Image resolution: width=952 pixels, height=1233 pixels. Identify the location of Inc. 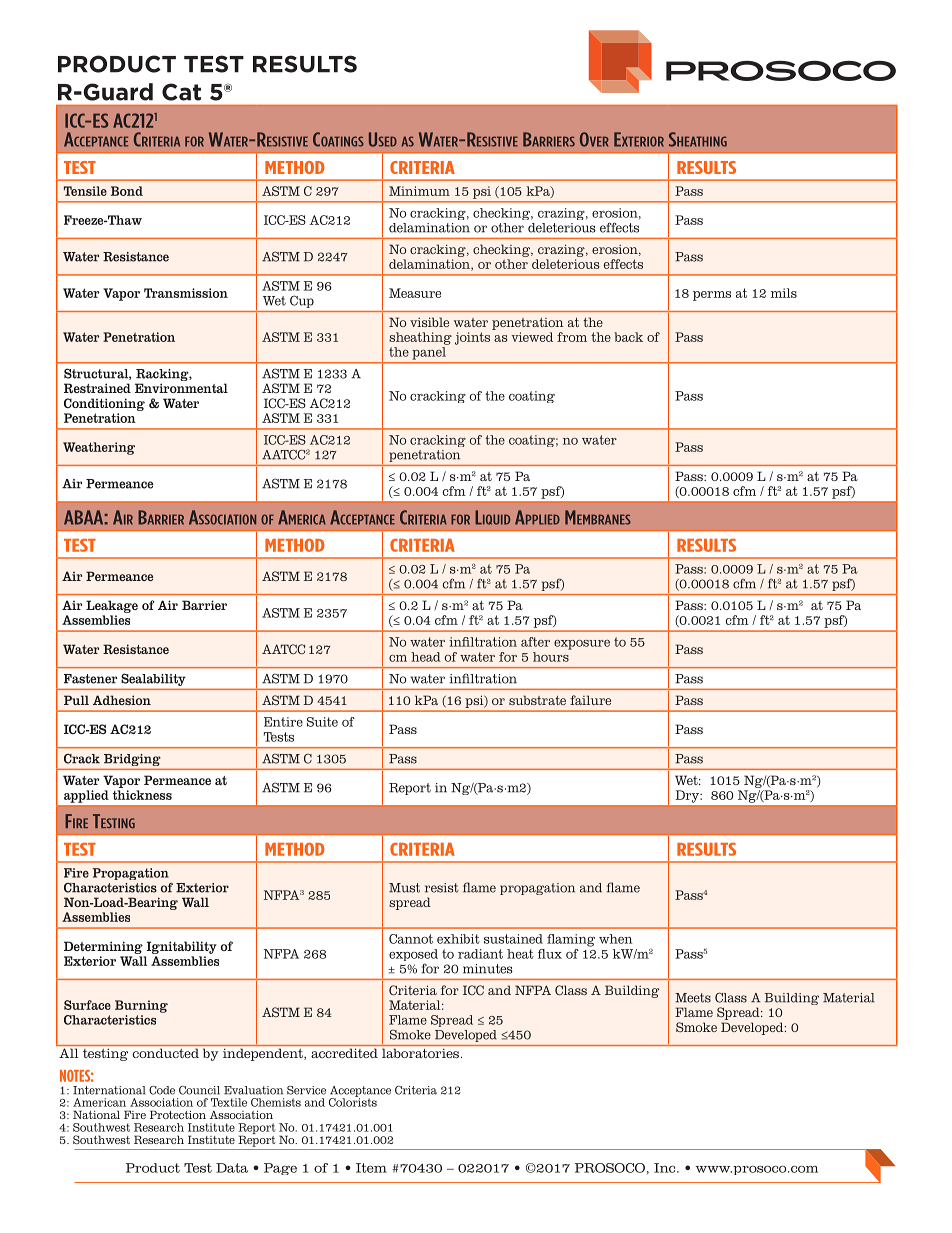
(666, 1168).
